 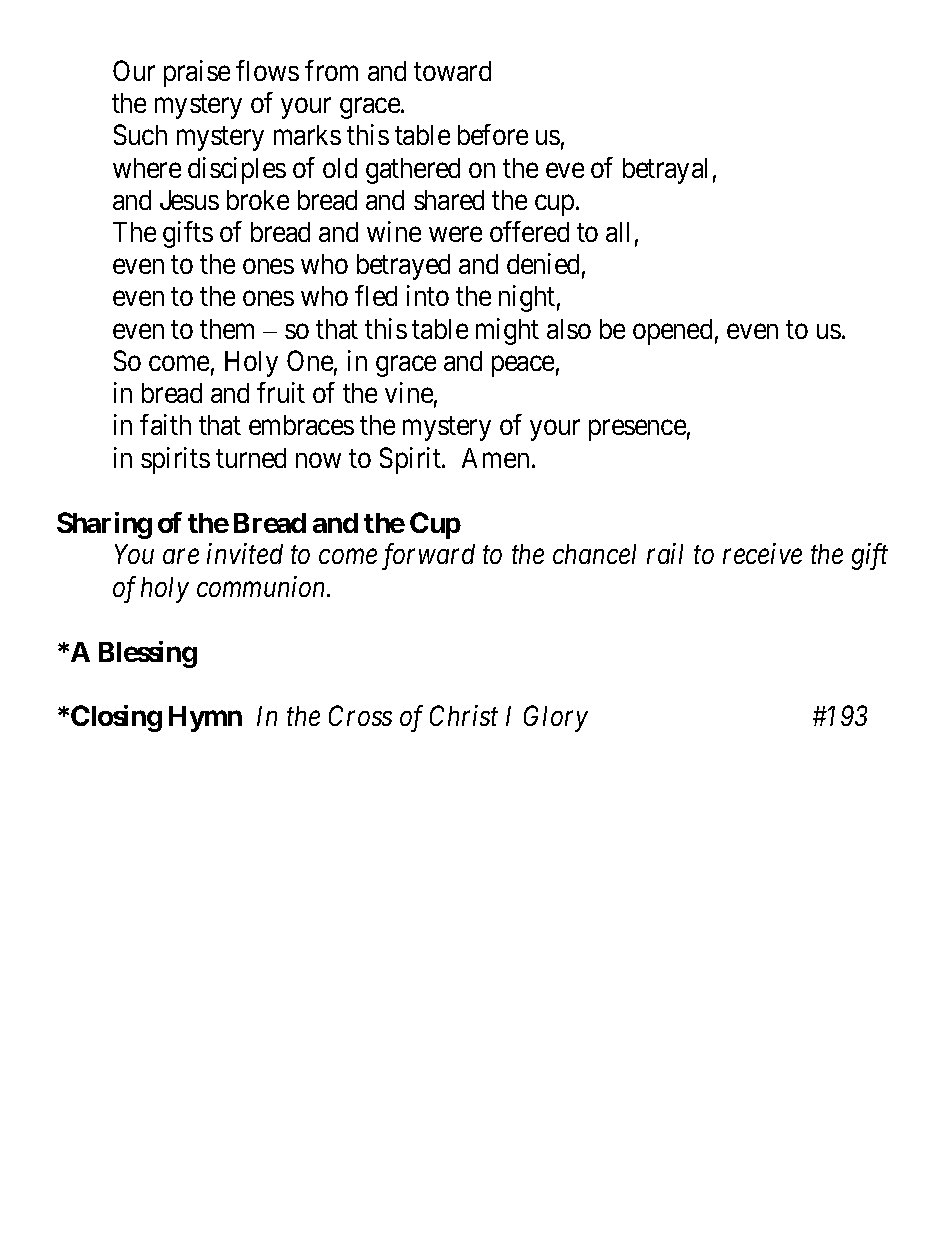 I want to click on forward, so click(x=428, y=556).
